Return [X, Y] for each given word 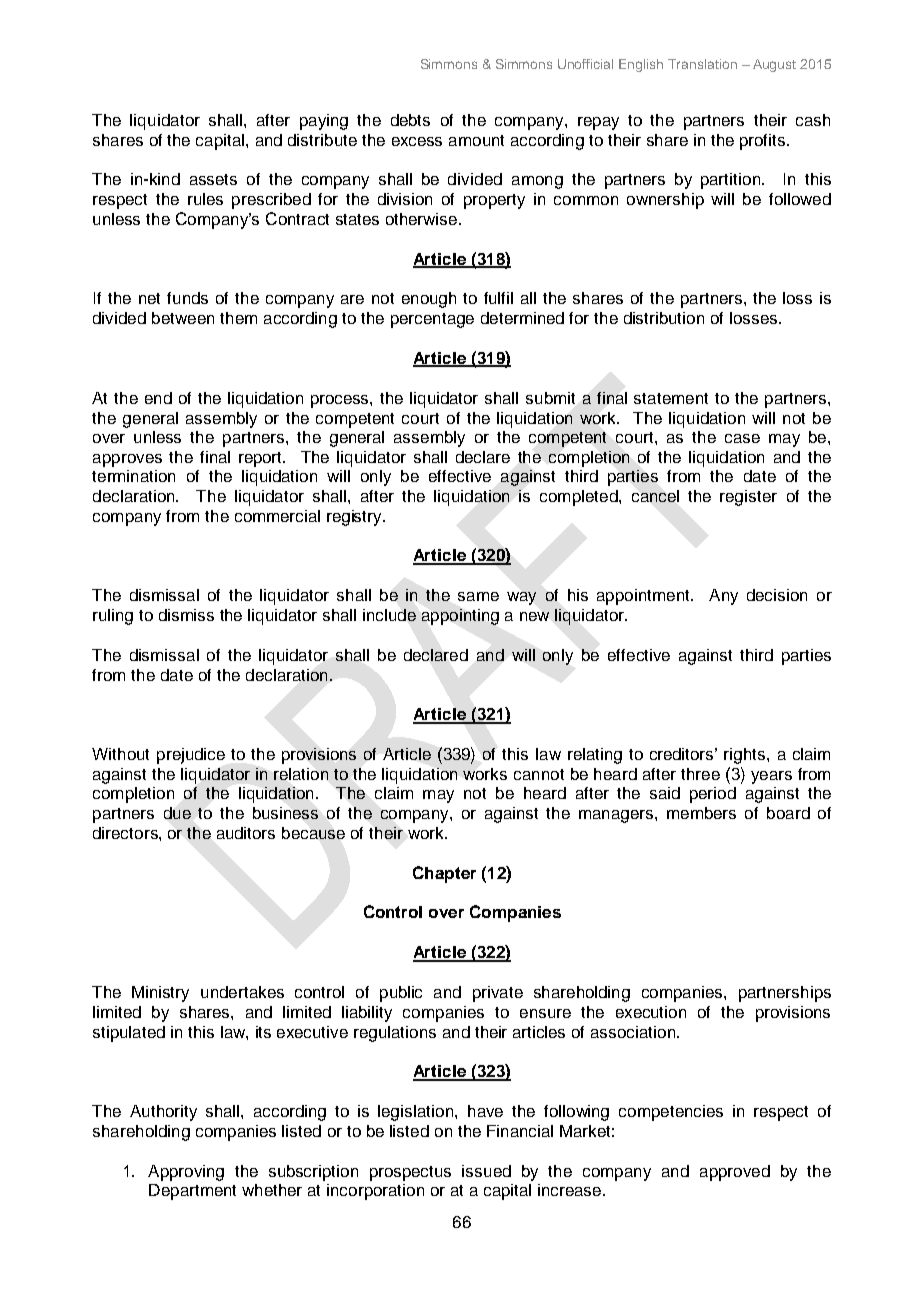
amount [476, 140]
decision [777, 595]
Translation [702, 64]
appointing [460, 617]
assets [213, 179]
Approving [186, 1173]
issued [486, 1171]
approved [735, 1173]
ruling [113, 617]
